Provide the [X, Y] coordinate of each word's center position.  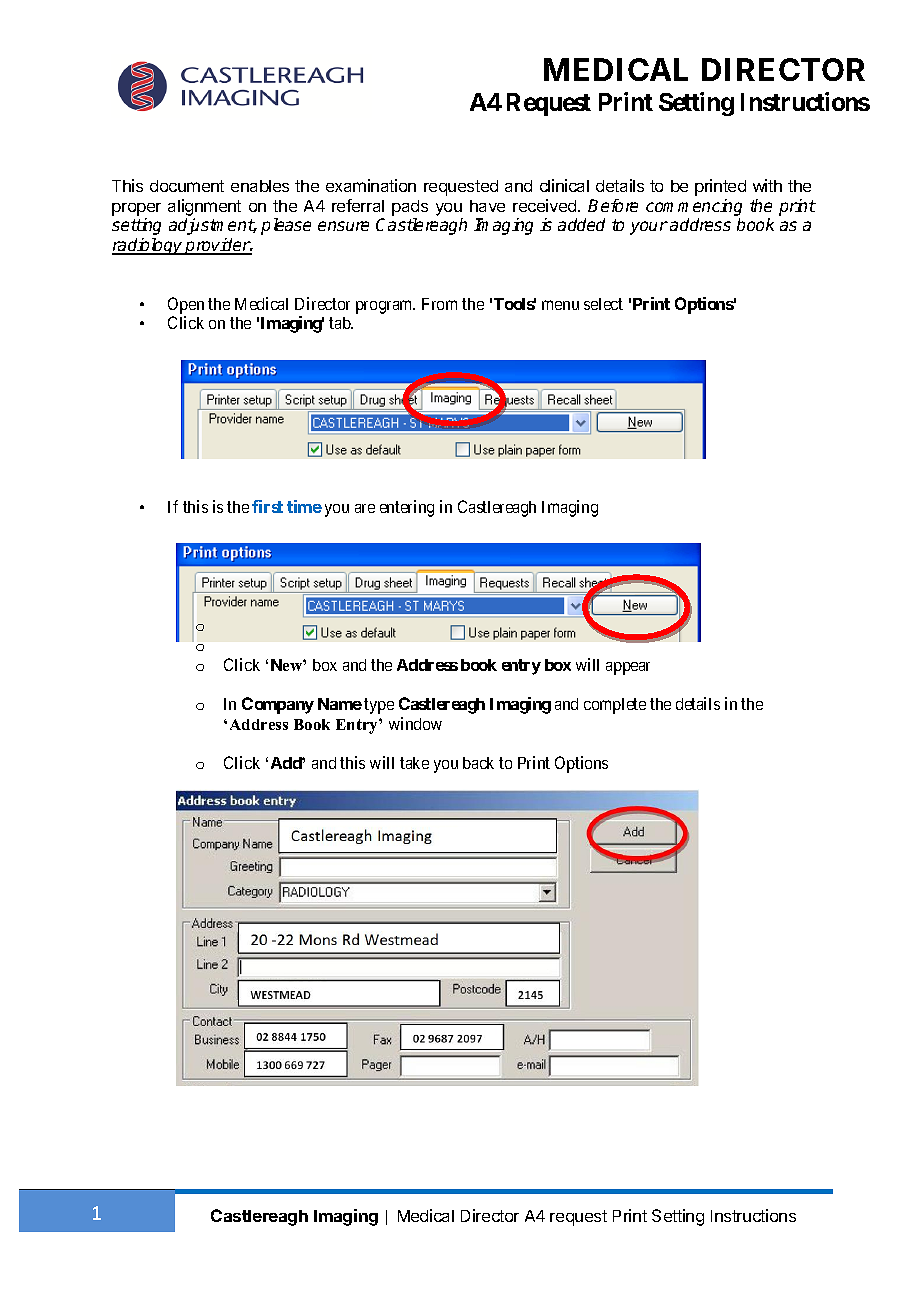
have [487, 206]
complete [615, 706]
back [478, 763]
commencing [694, 209]
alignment [204, 209]
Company [278, 705]
